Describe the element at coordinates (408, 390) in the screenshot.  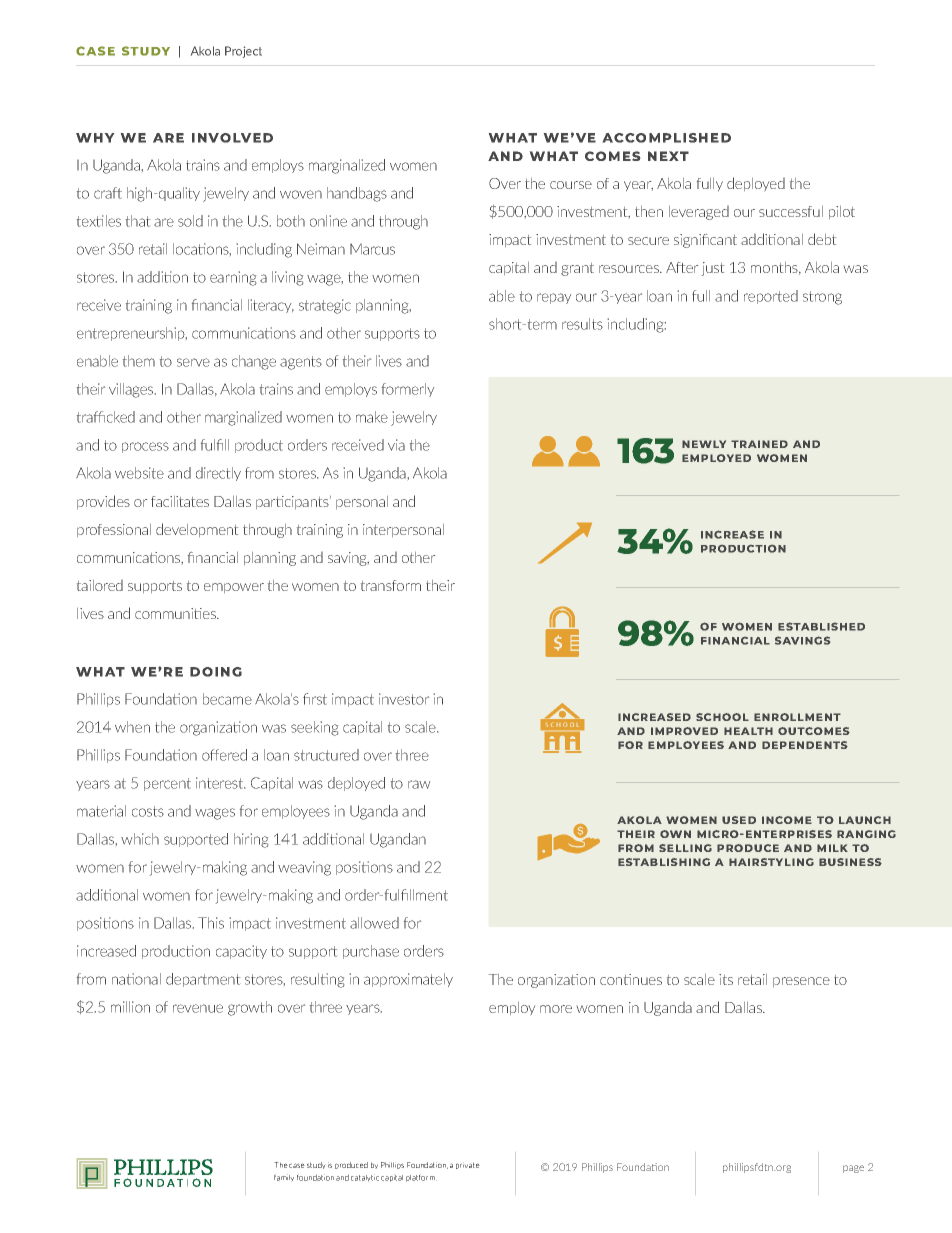
I see `formerly` at that location.
